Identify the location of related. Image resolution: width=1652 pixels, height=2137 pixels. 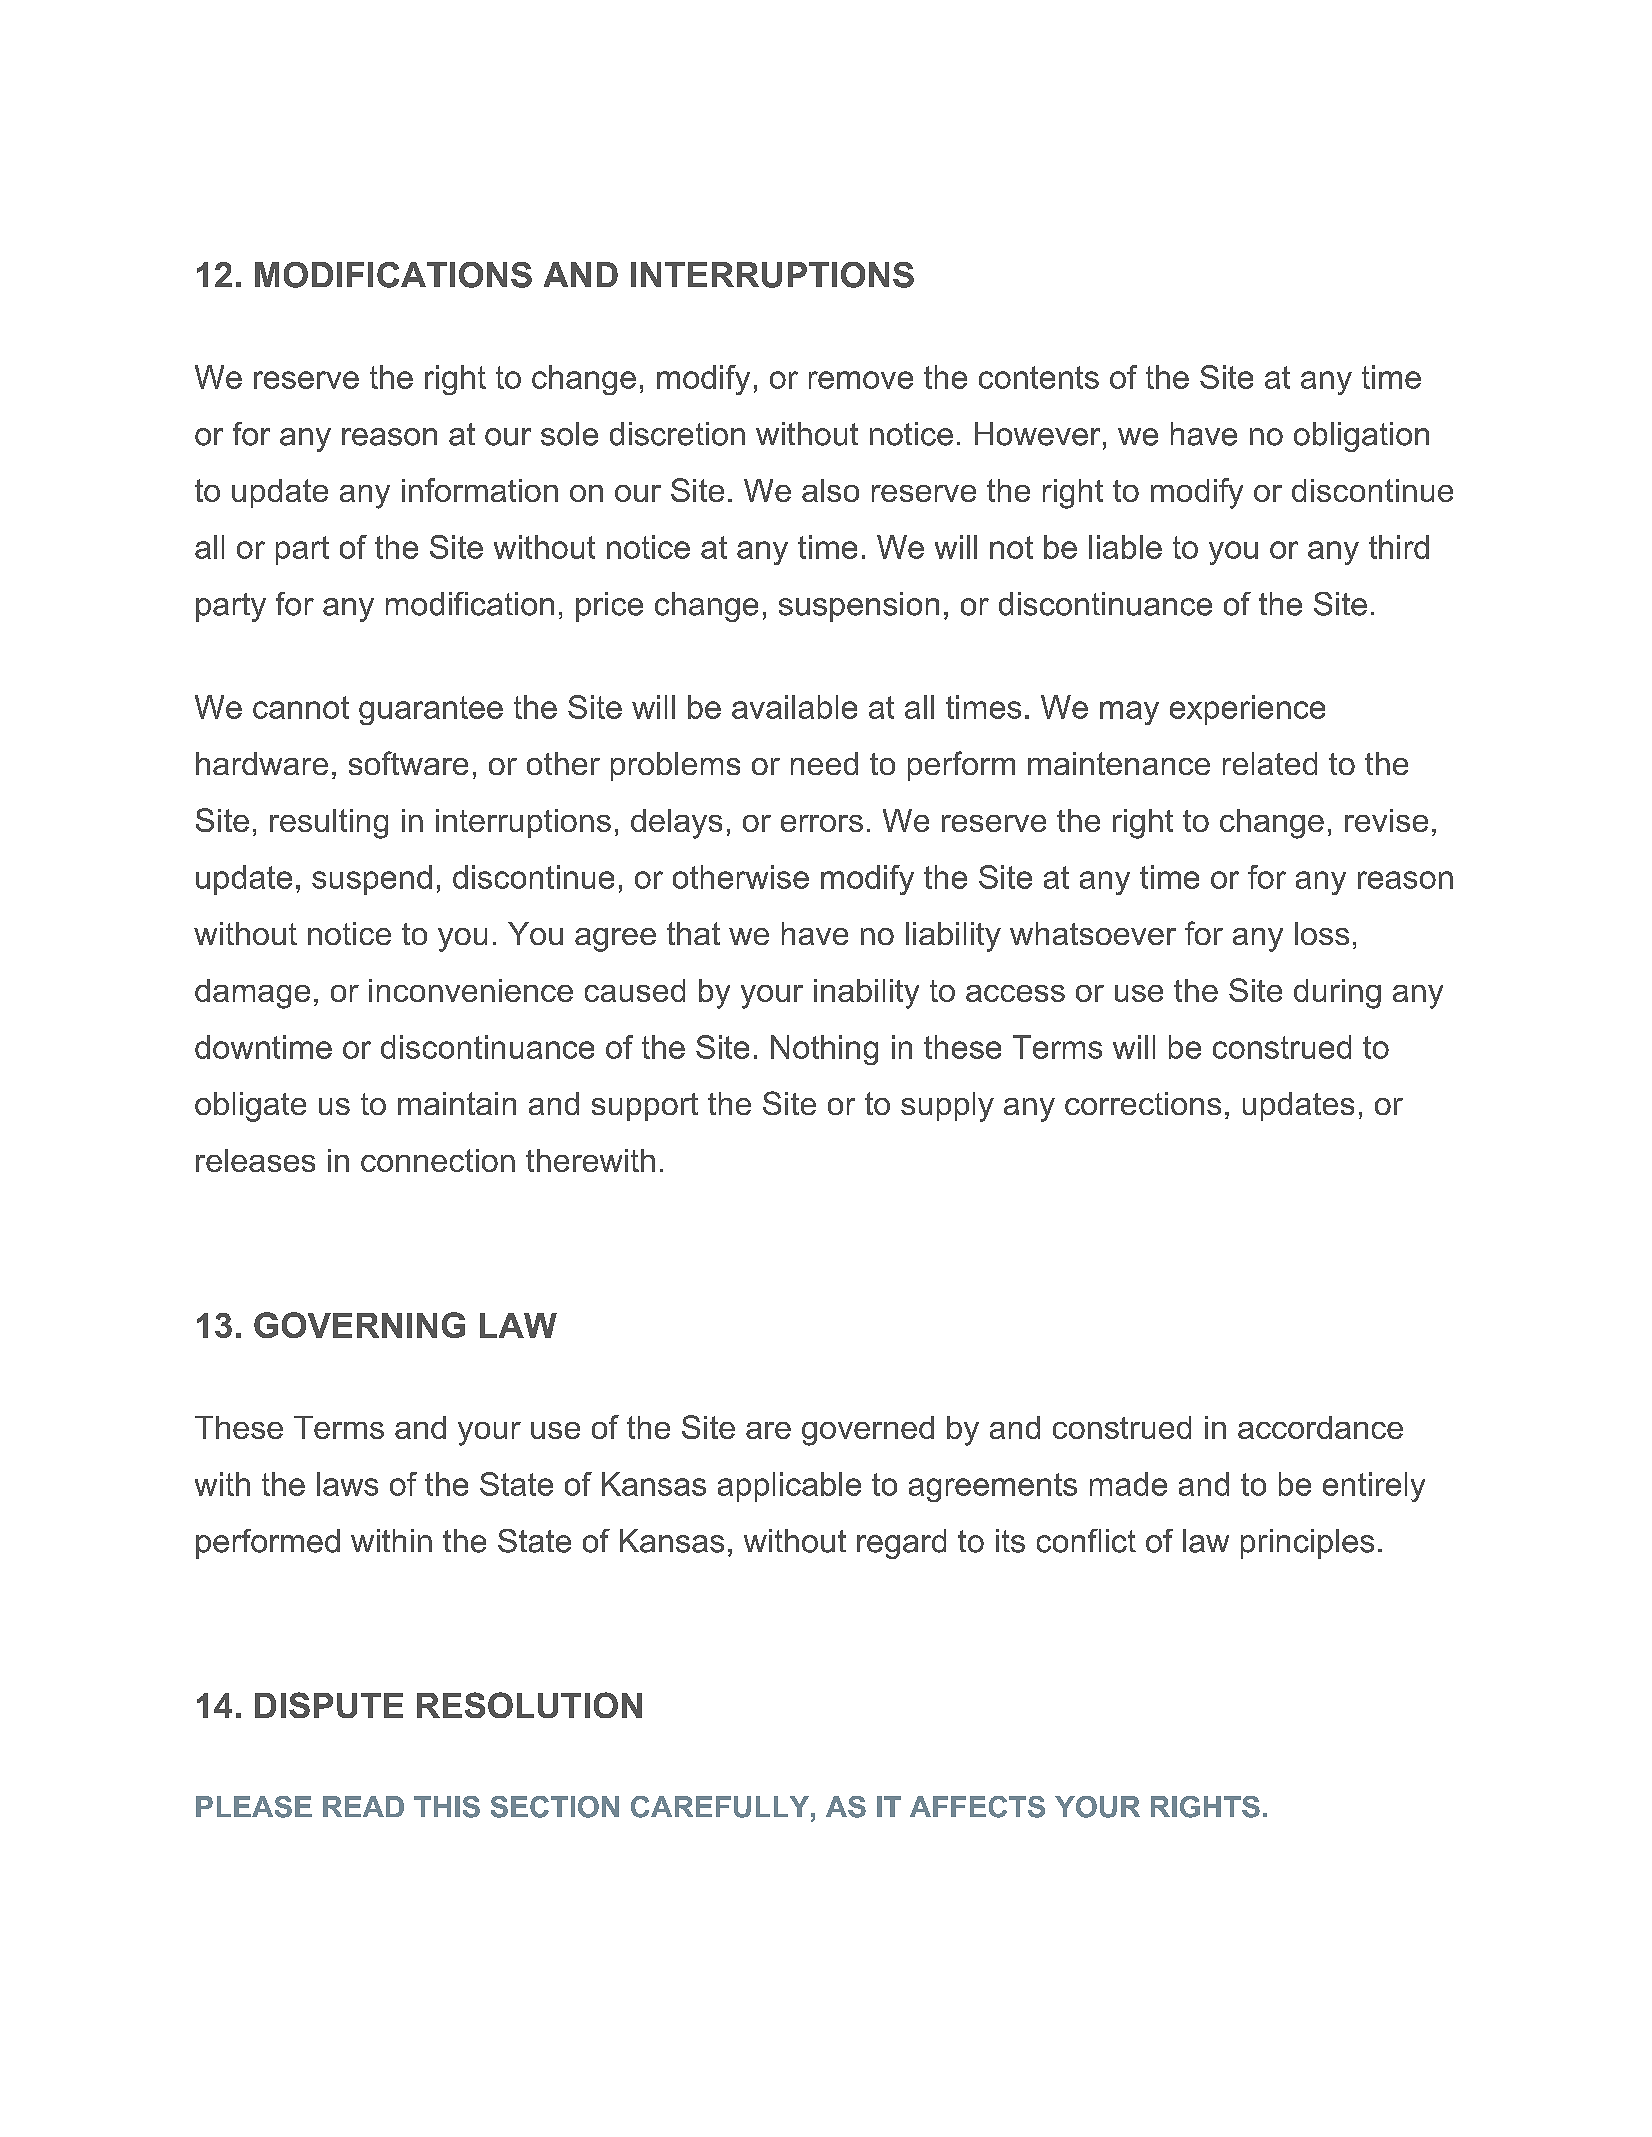
(1270, 763).
